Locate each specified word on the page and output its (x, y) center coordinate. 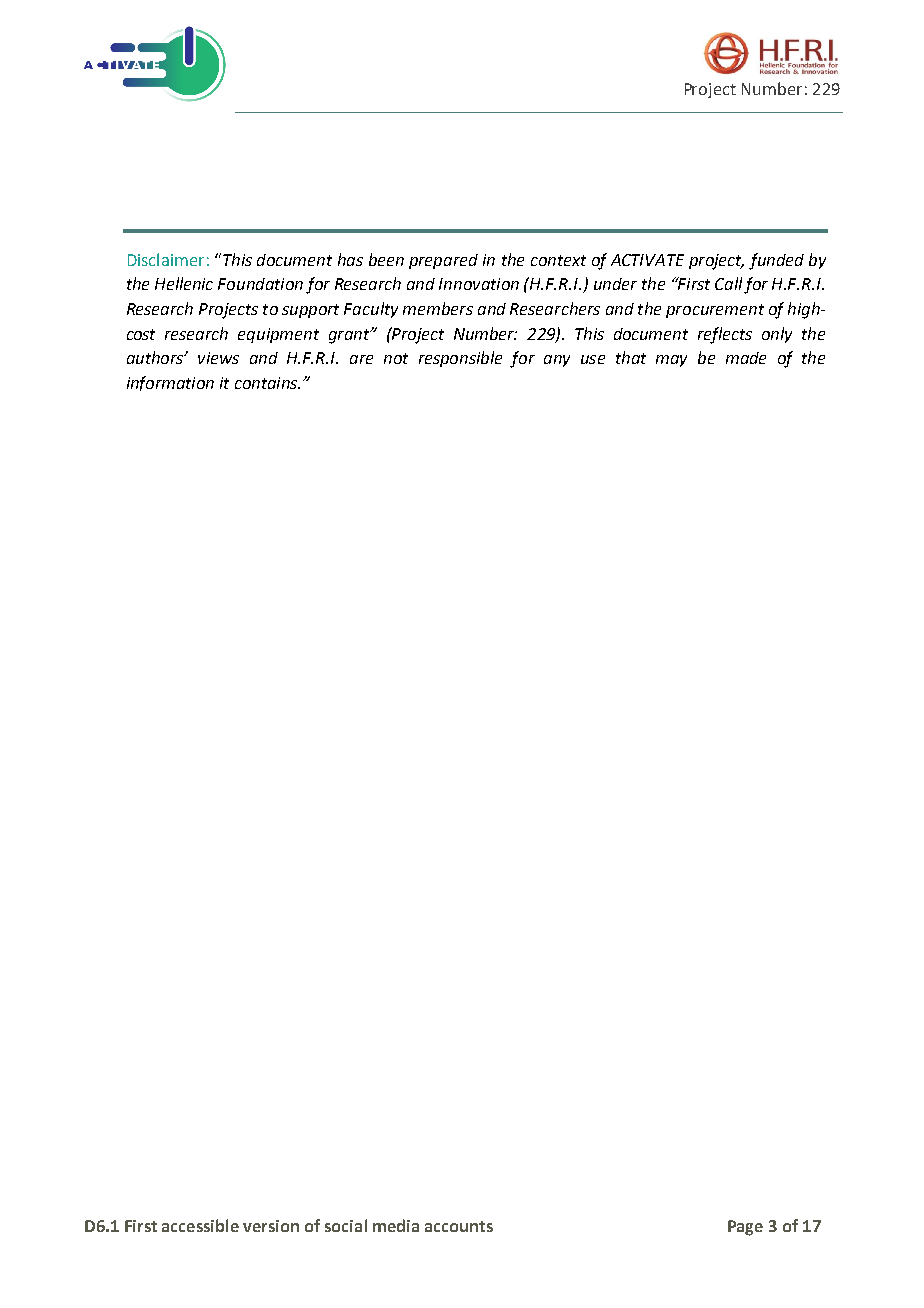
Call (728, 283)
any (557, 361)
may (671, 361)
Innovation (479, 284)
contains (267, 383)
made (746, 358)
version (271, 1226)
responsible (460, 359)
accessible (200, 1225)
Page (745, 1228)
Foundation (260, 284)
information (170, 383)
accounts (459, 1226)
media (396, 1225)
